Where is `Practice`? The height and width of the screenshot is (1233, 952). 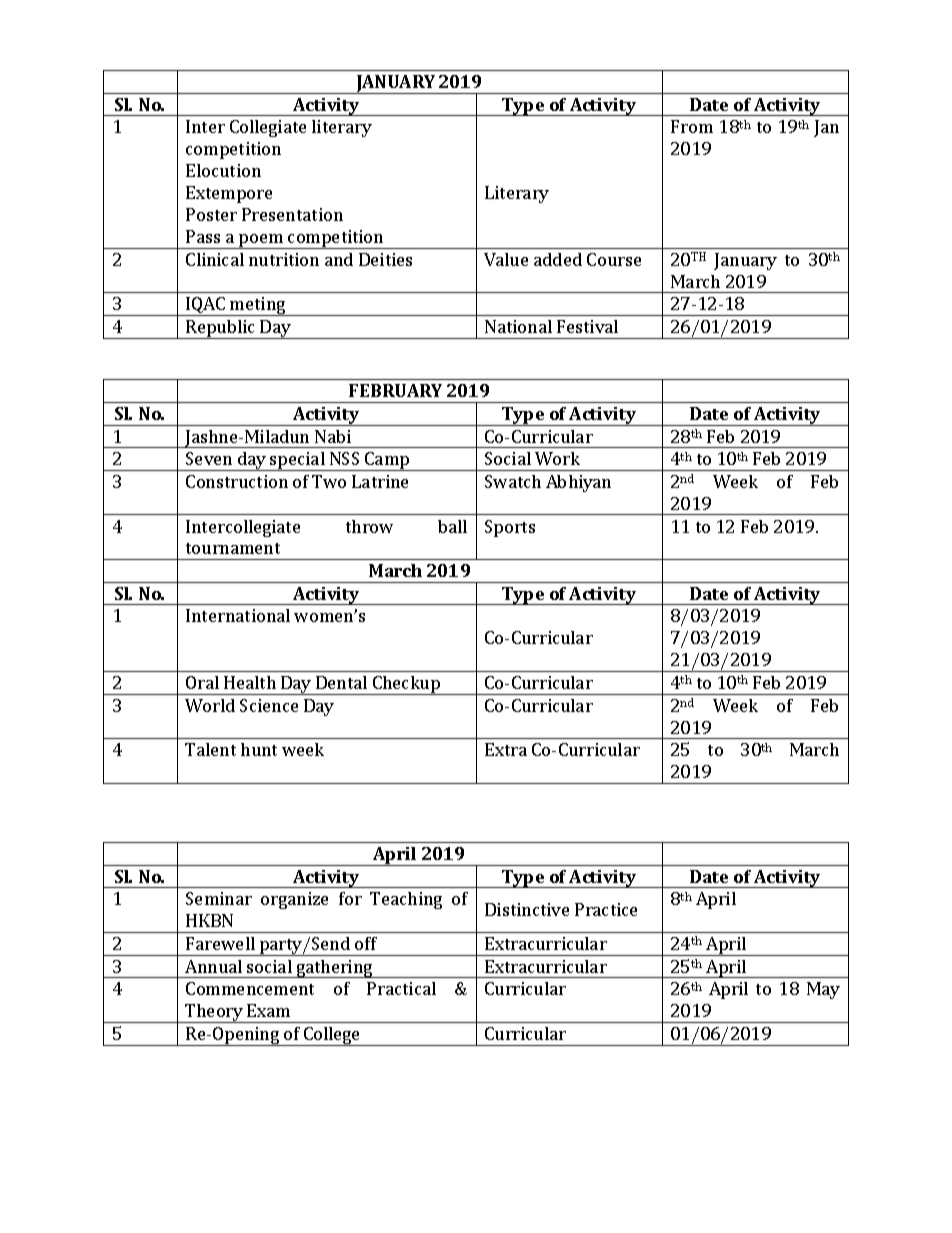
Practice is located at coordinates (606, 909).
